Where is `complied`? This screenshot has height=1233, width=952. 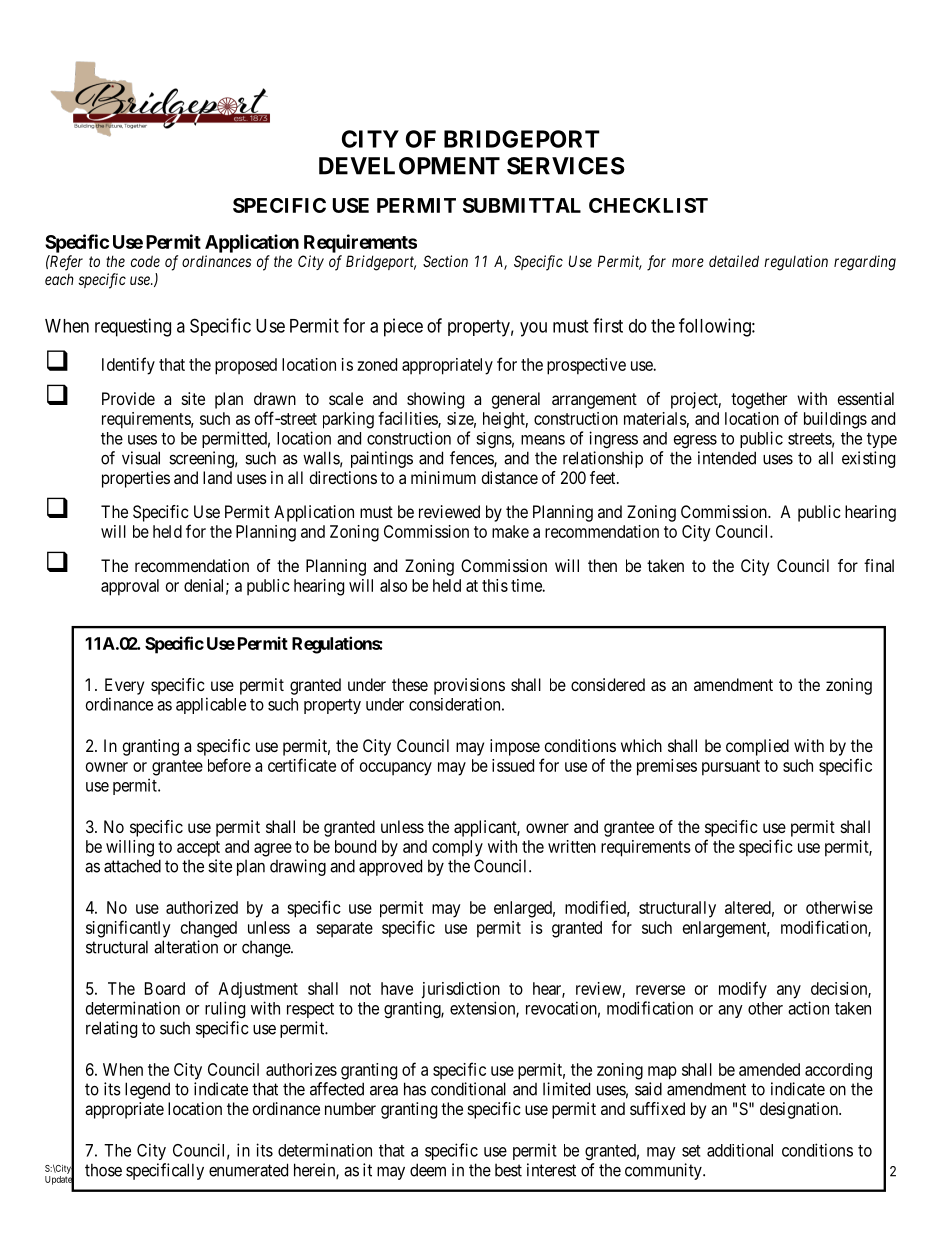
complied is located at coordinates (757, 747).
